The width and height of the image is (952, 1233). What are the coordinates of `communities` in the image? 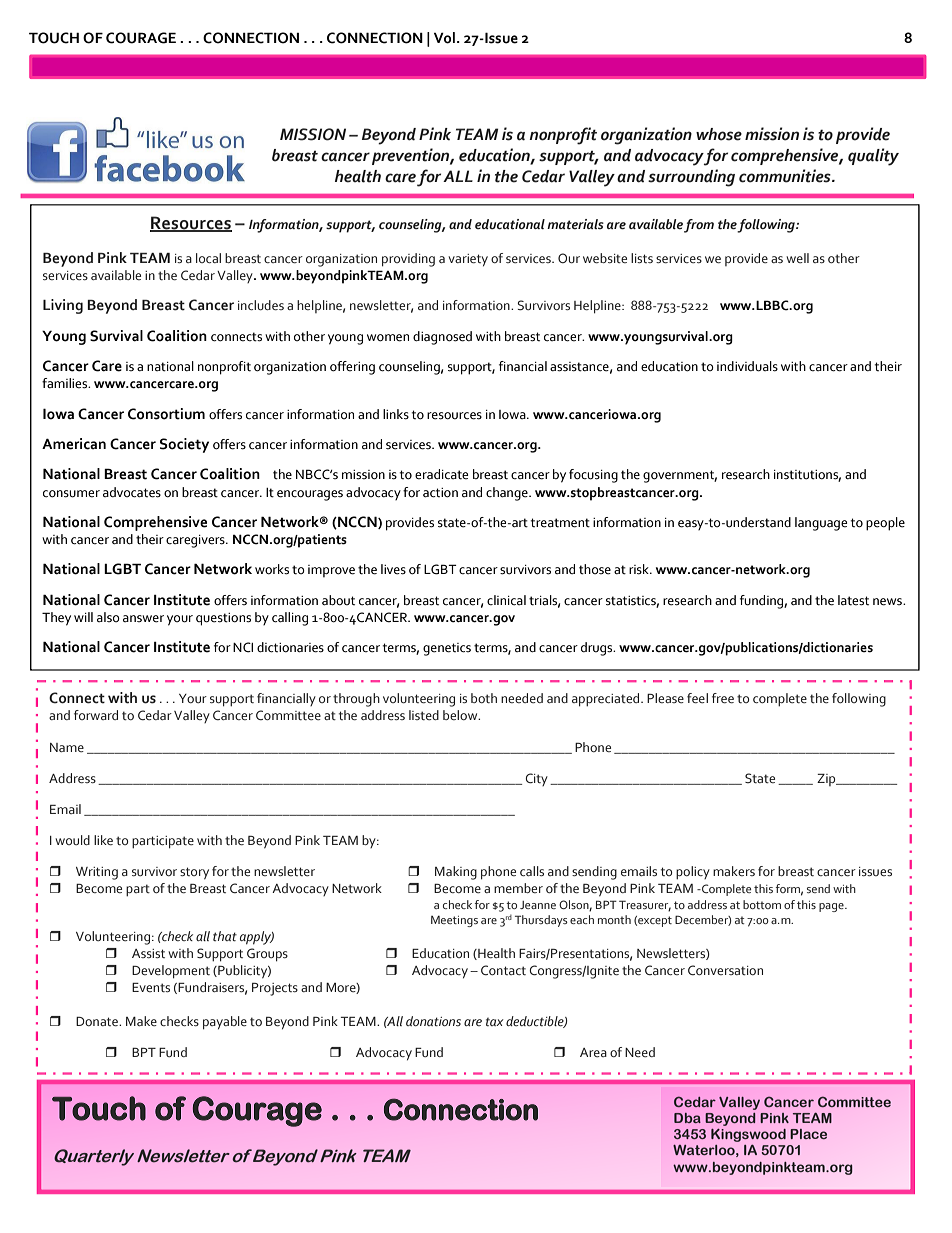 It's located at (786, 176).
